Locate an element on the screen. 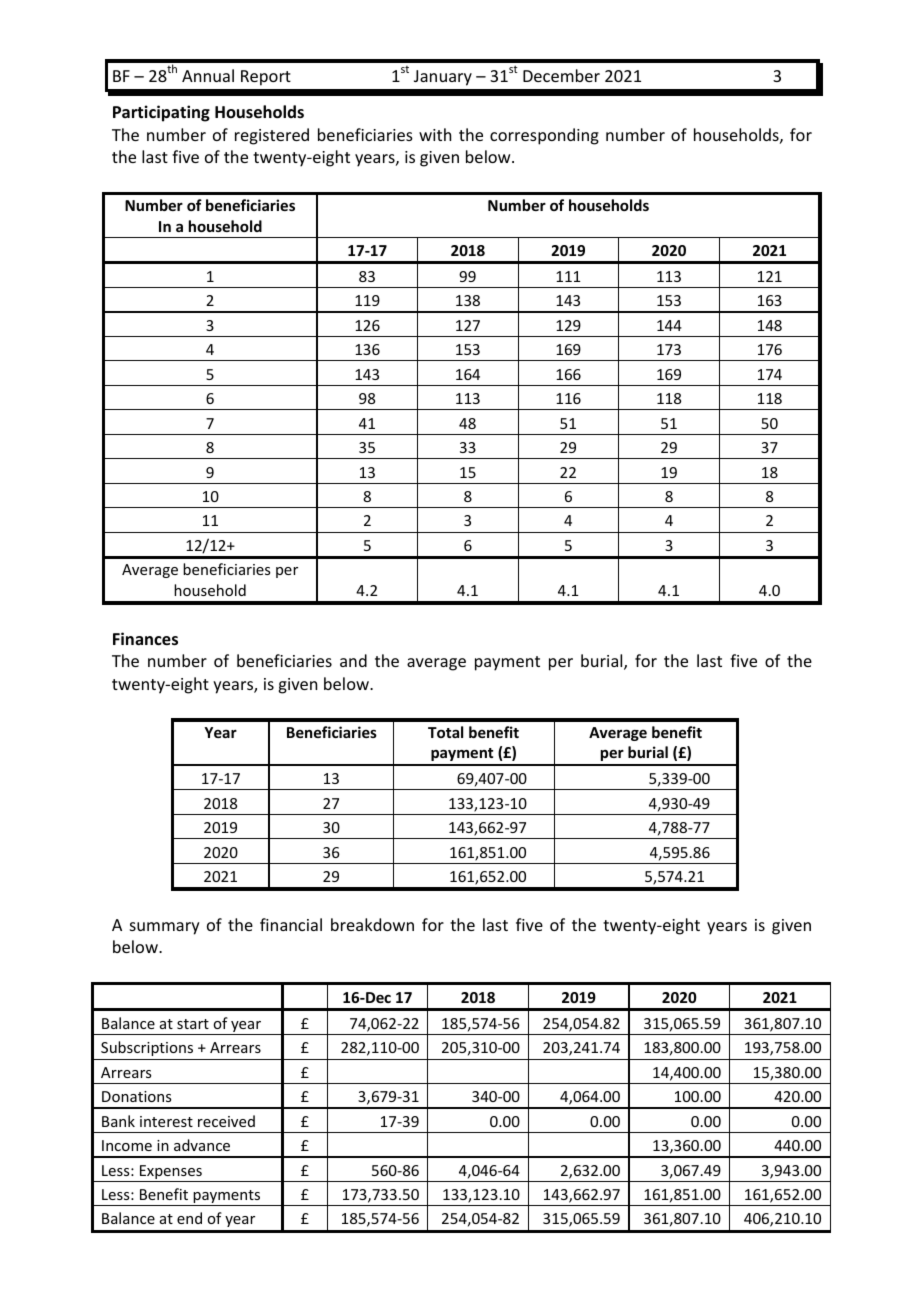 The image size is (924, 1307). summary is located at coordinates (165, 928).
